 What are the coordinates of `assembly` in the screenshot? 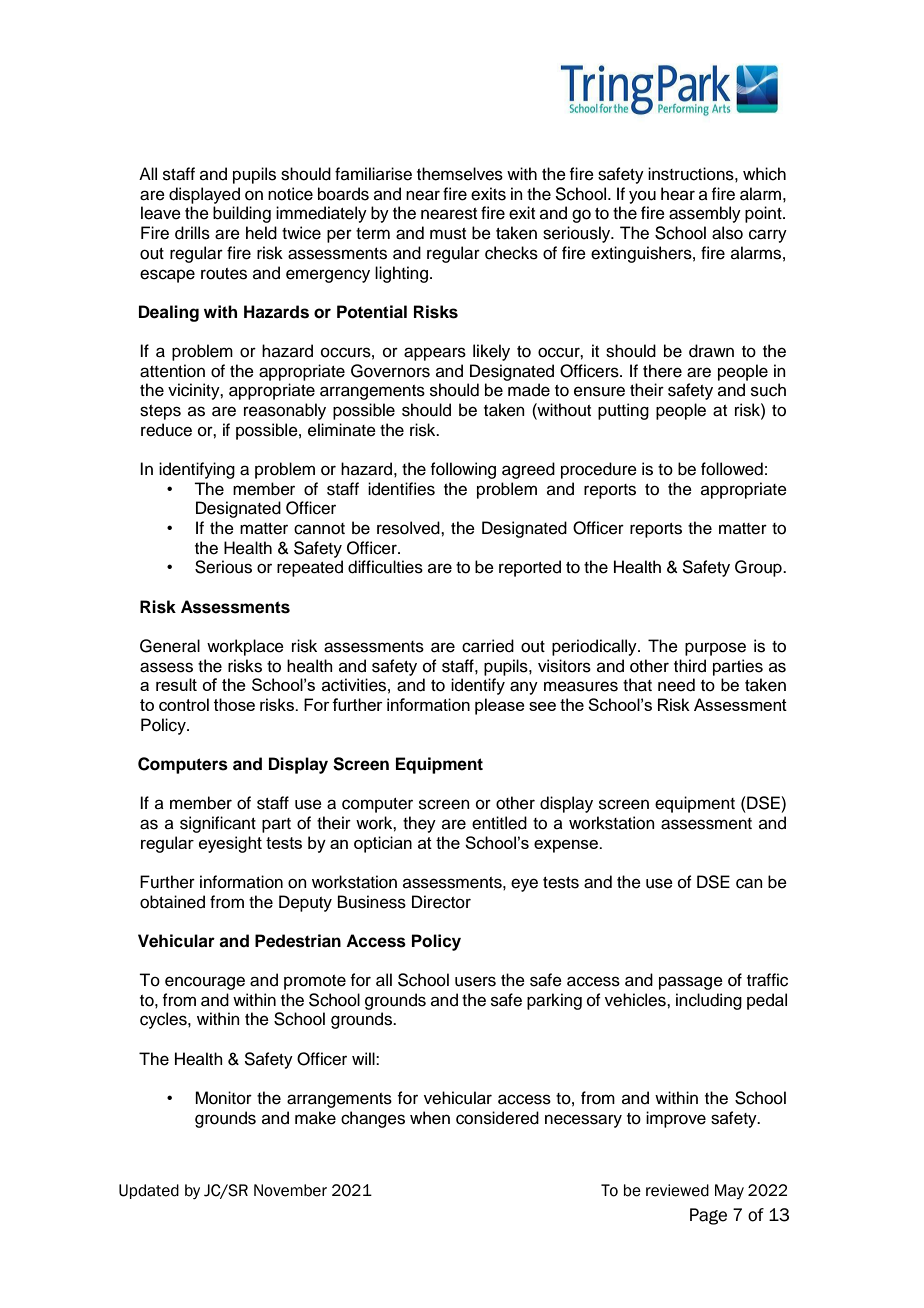 It's located at (705, 214).
